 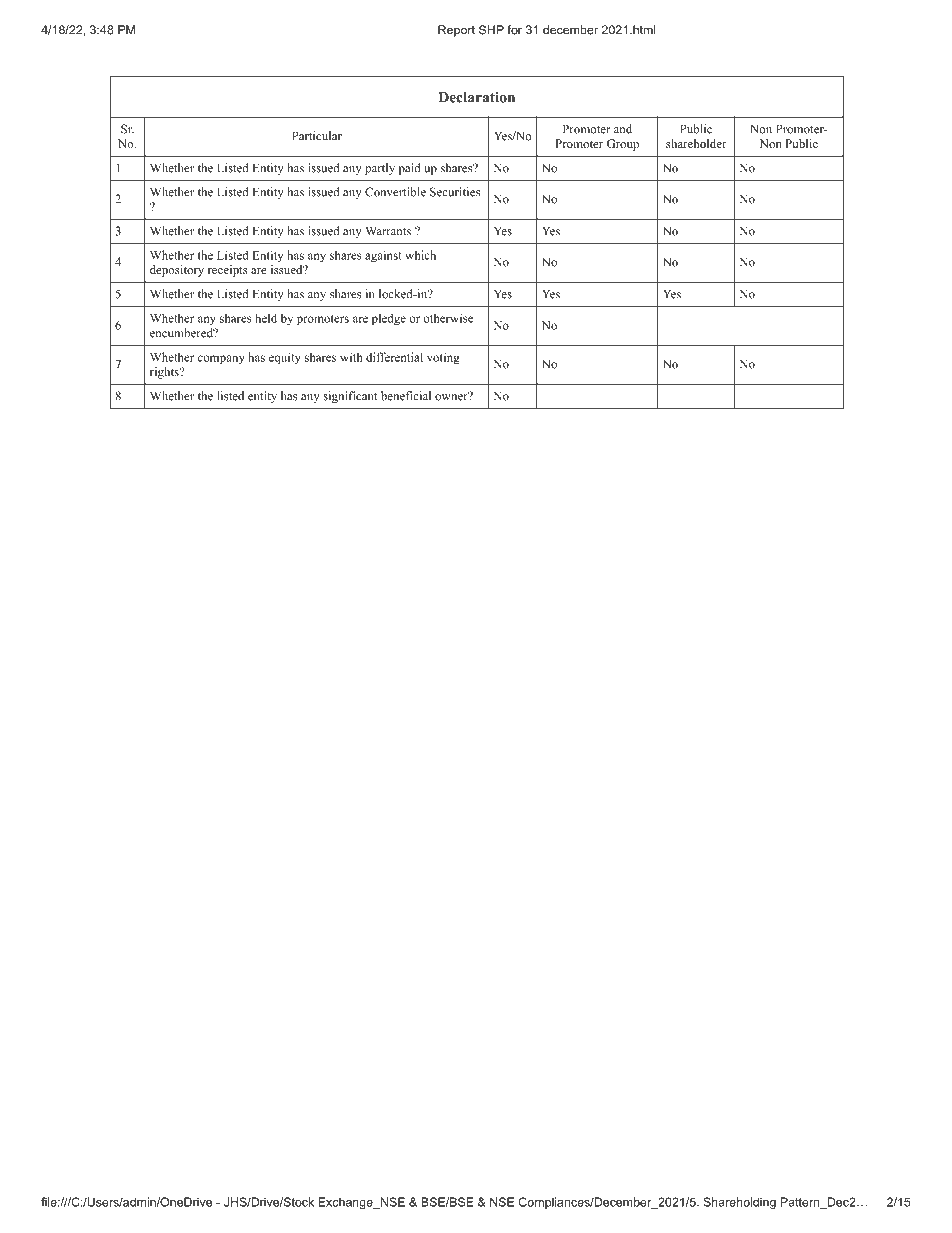 I want to click on Warrants, so click(x=388, y=231).
